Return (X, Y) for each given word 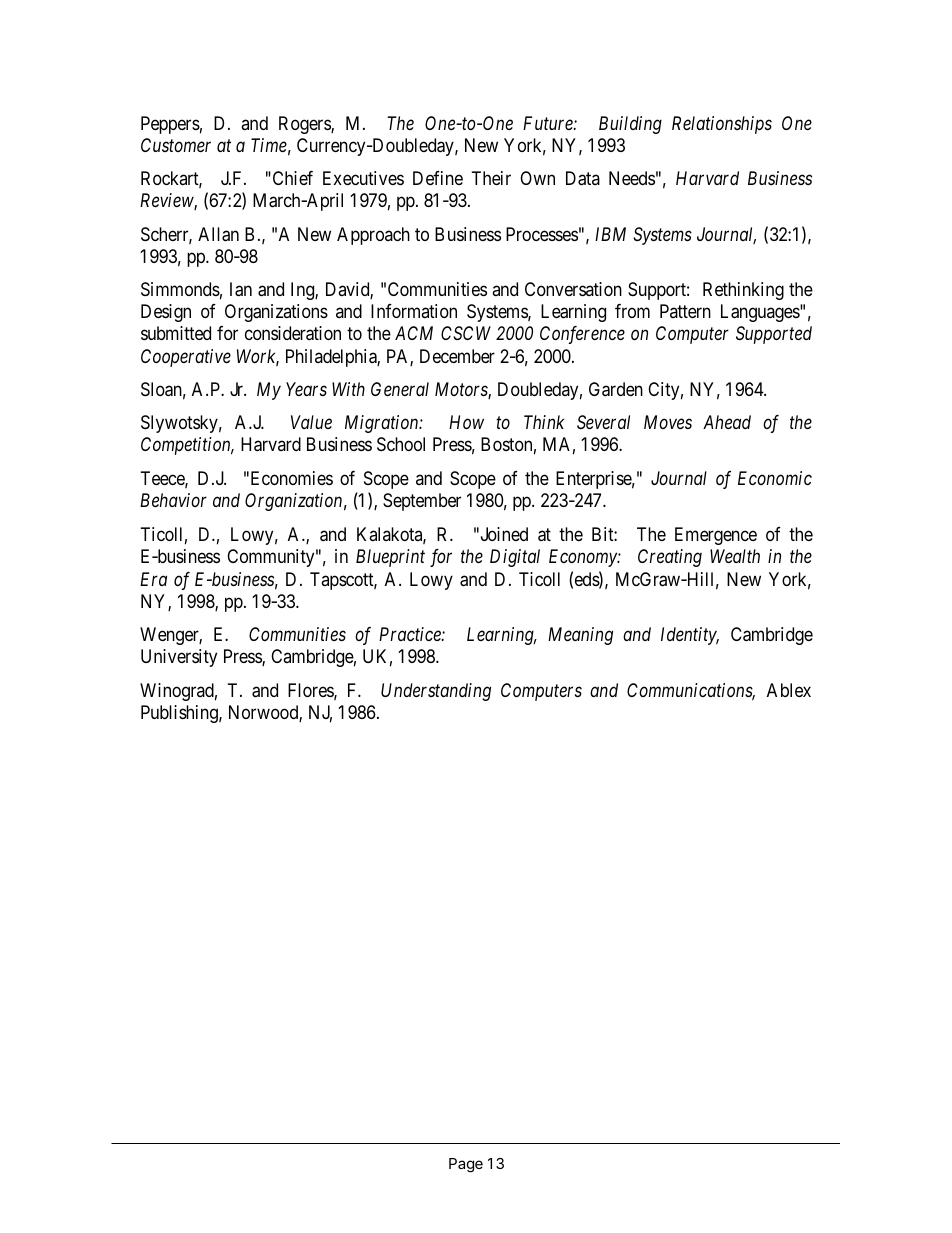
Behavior (173, 500)
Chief (291, 178)
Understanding (436, 692)
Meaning (580, 636)
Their (491, 178)
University (179, 658)
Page (466, 1165)
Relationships (722, 125)
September (422, 502)
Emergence (716, 536)
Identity (690, 636)
